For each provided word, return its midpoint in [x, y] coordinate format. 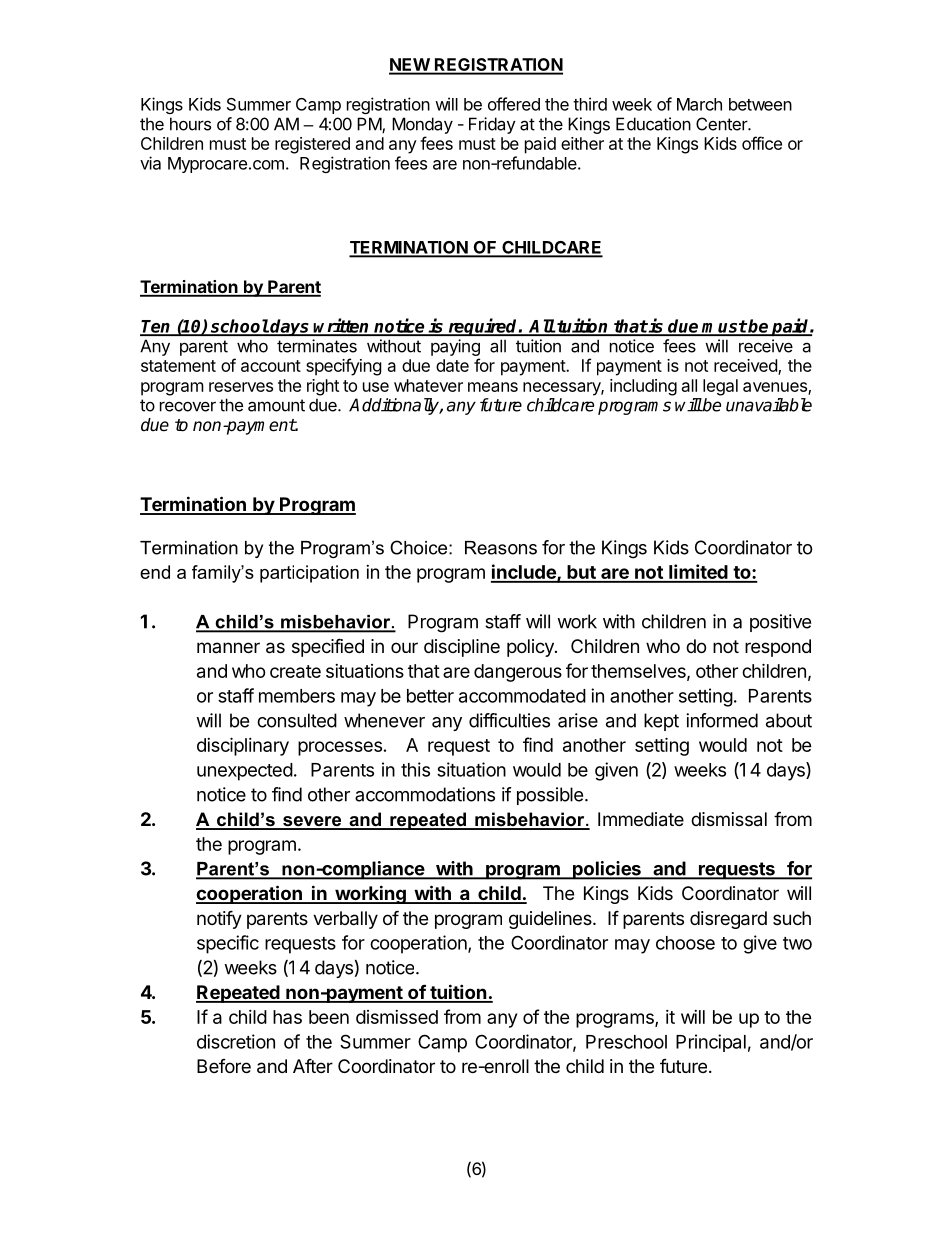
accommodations [425, 794]
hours [190, 124]
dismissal [729, 819]
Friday [492, 125]
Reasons [501, 548]
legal [720, 387]
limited [698, 573]
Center [722, 124]
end [155, 572]
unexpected [245, 772]
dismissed [397, 1017]
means [493, 387]
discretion [236, 1041]
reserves [241, 387]
